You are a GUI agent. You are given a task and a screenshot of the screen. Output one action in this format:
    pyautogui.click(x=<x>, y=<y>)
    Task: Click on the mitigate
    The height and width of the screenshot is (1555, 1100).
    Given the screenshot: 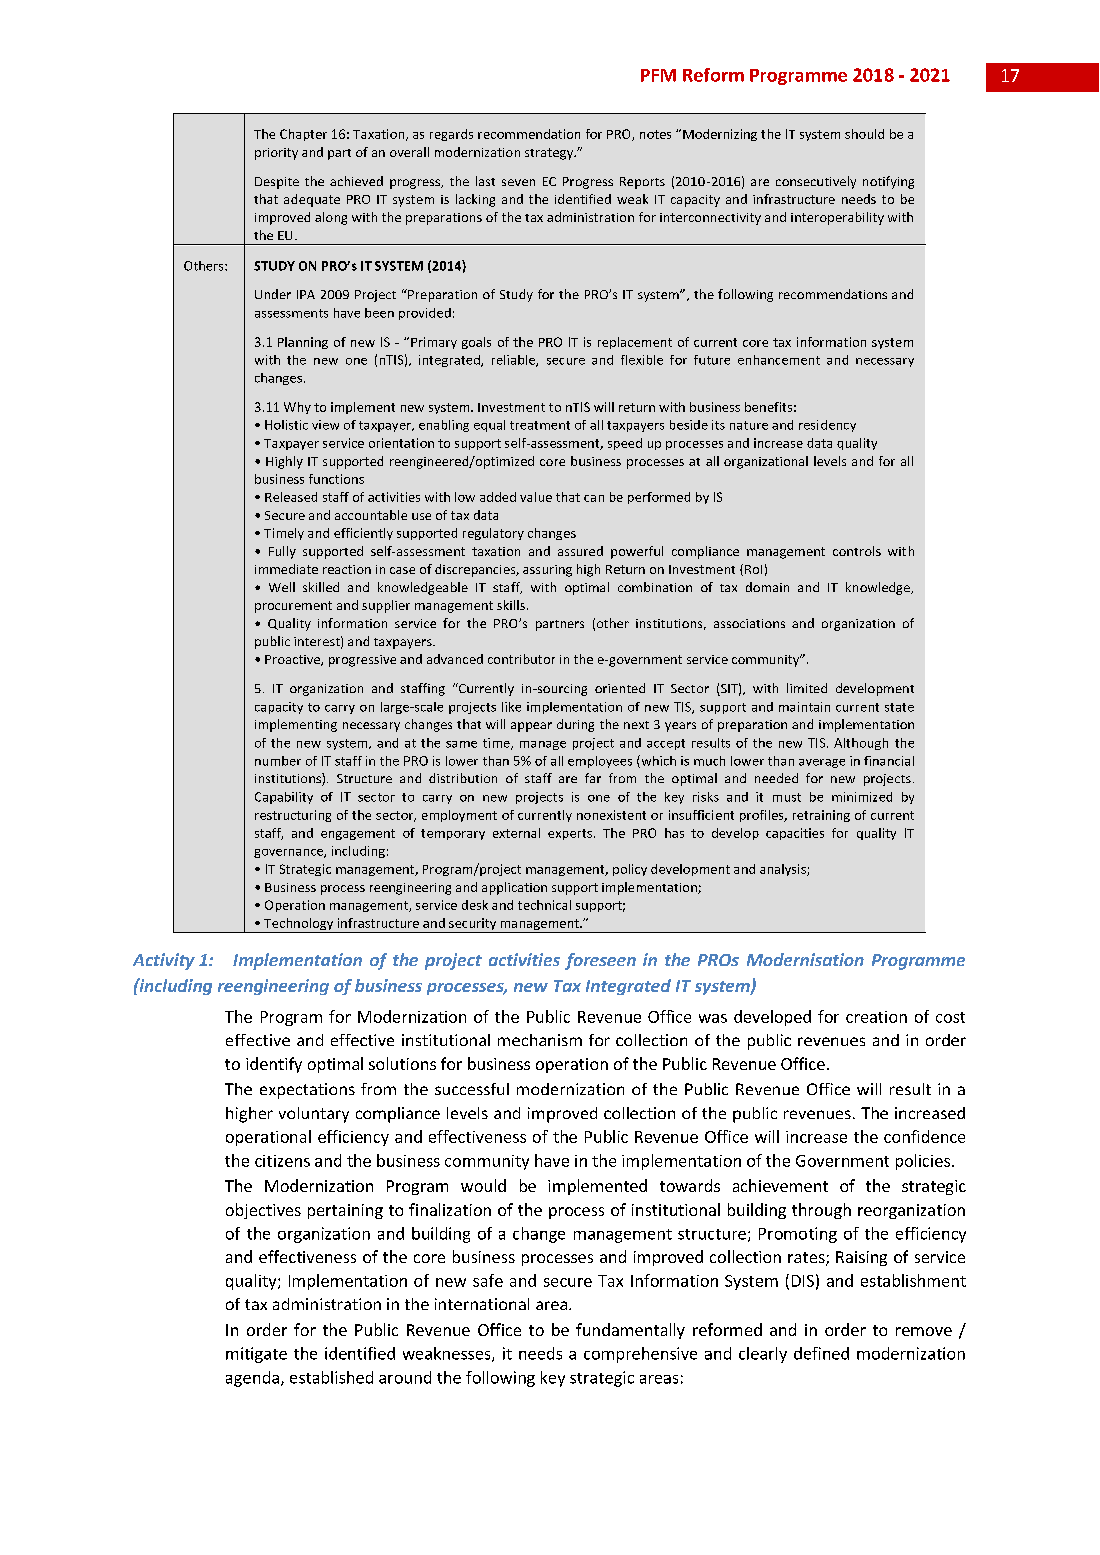 What is the action you would take?
    pyautogui.click(x=256, y=1355)
